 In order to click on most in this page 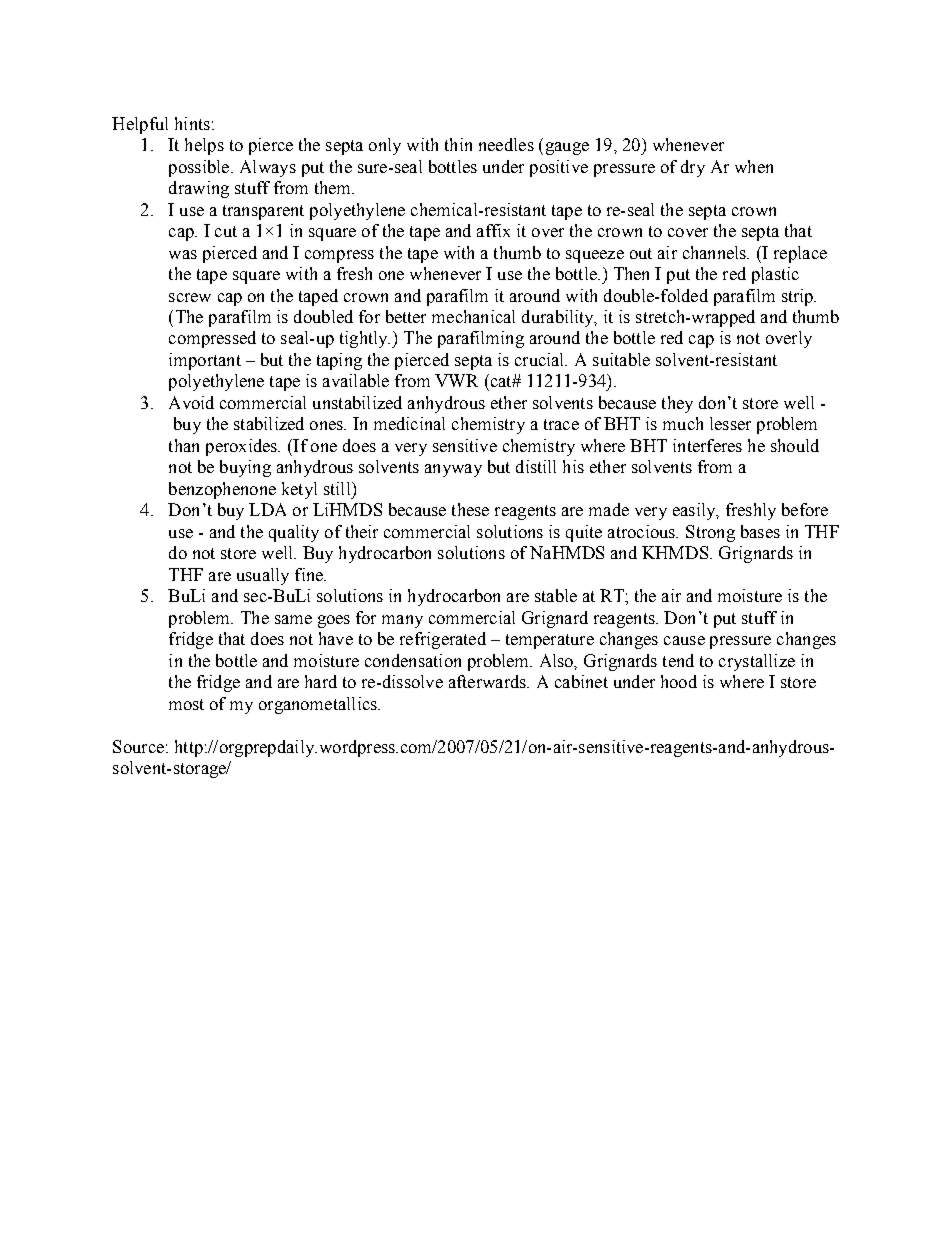, I will do `click(186, 704)`.
